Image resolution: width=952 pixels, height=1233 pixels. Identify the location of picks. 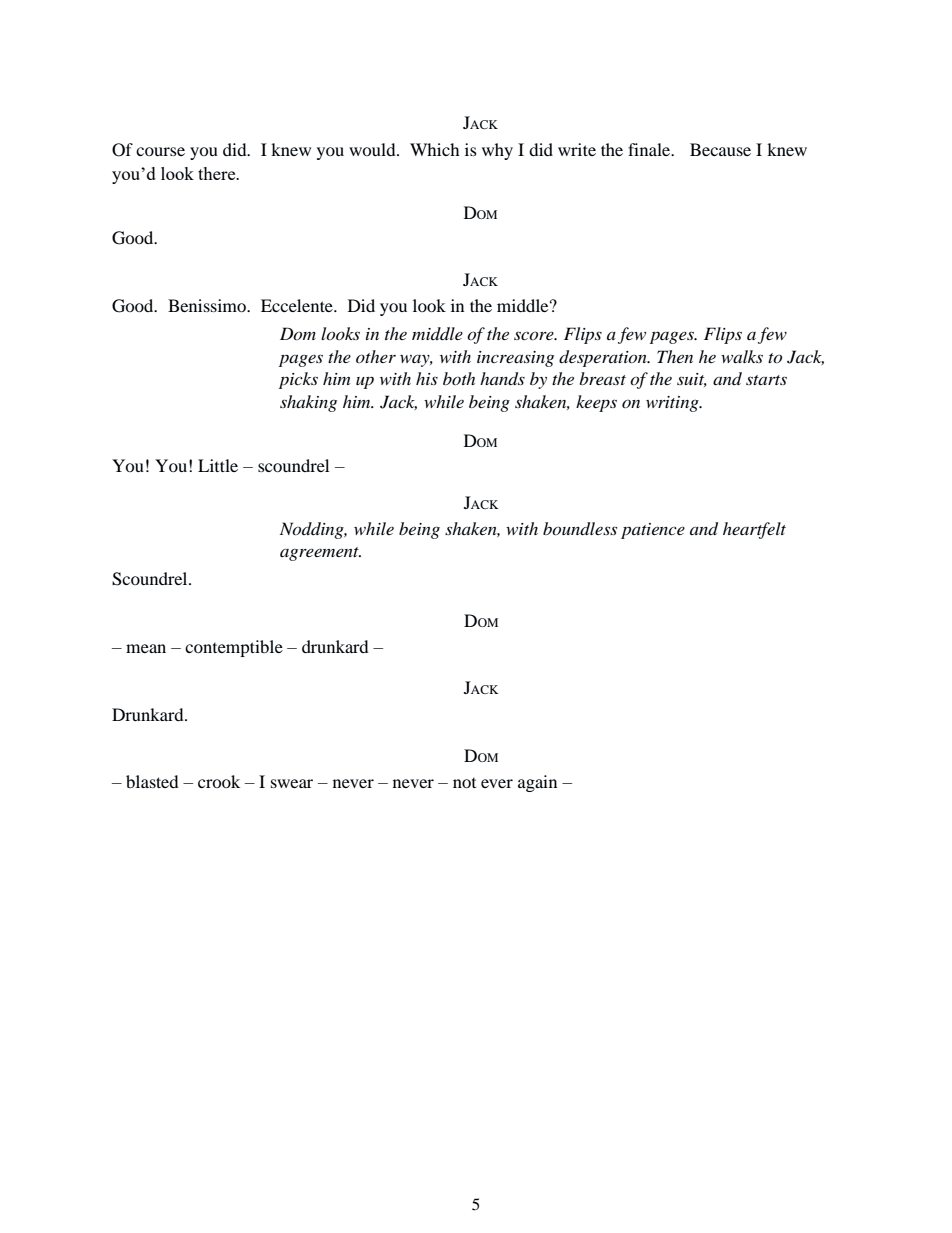
(298, 380).
